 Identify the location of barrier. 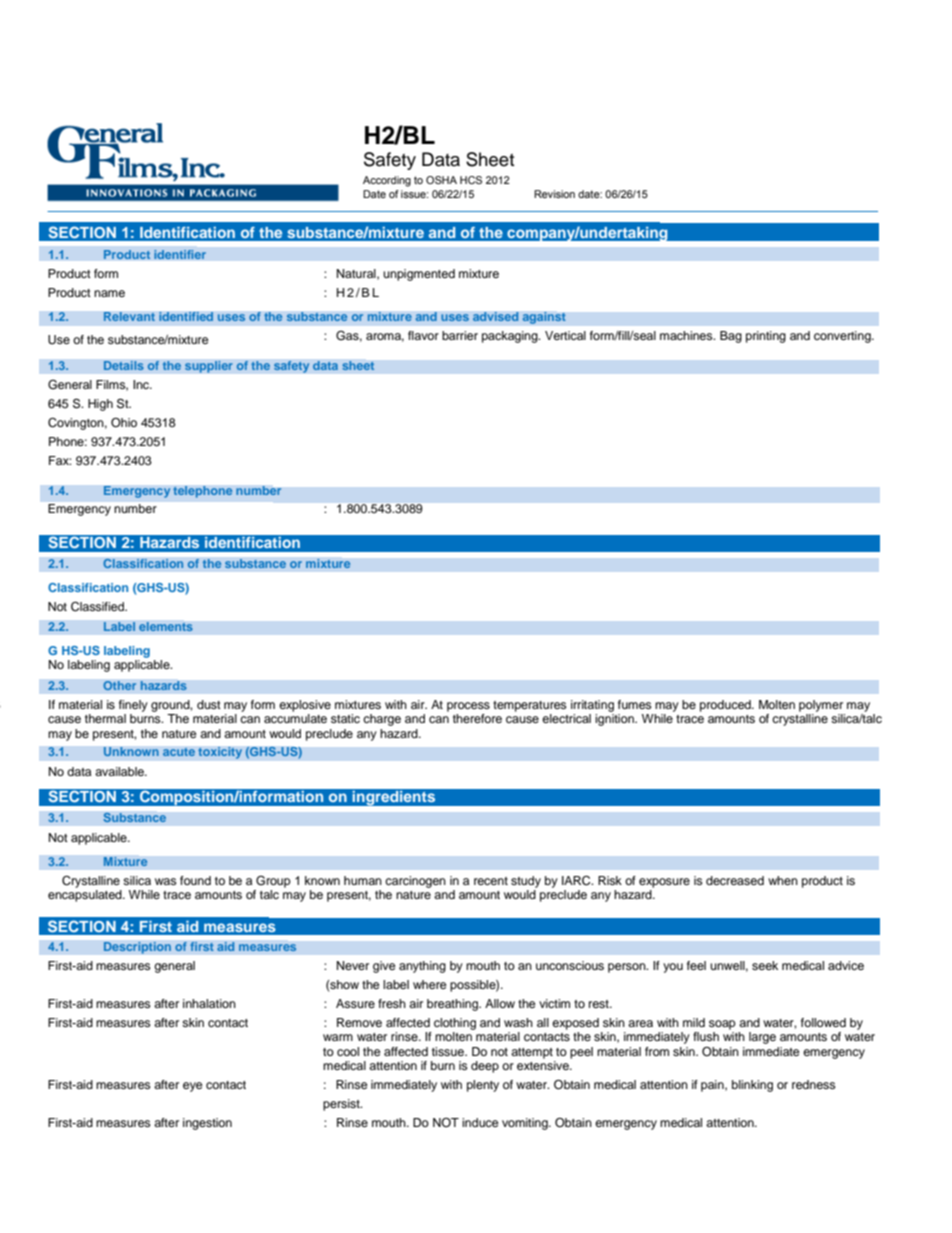
(460, 335).
